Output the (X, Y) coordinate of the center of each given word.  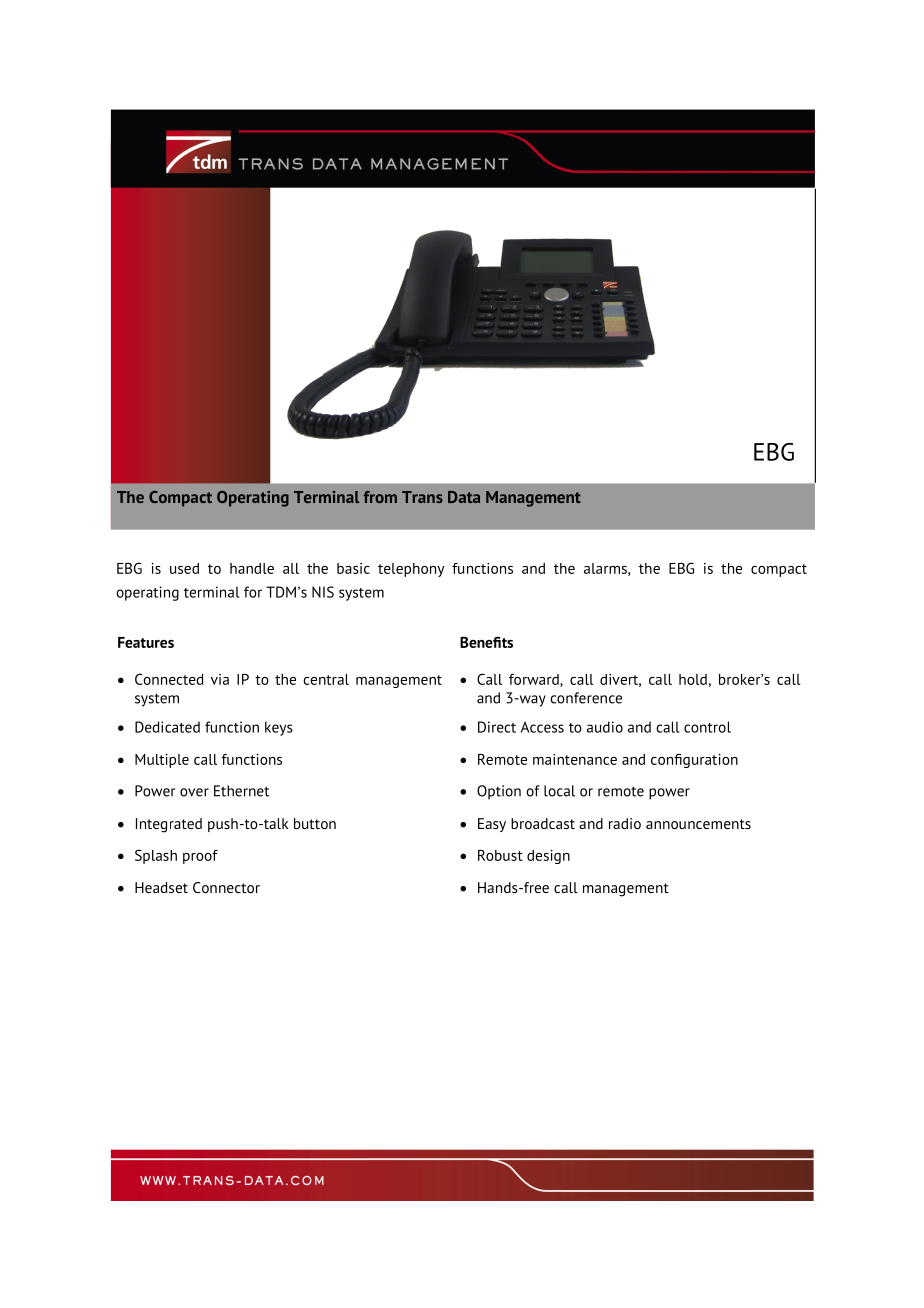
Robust (500, 855)
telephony (411, 570)
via (220, 679)
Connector (226, 887)
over (194, 792)
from (380, 497)
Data (464, 497)
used (184, 568)
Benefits (486, 642)
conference (586, 698)
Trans (422, 497)
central (326, 679)
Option (499, 792)
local (559, 791)
